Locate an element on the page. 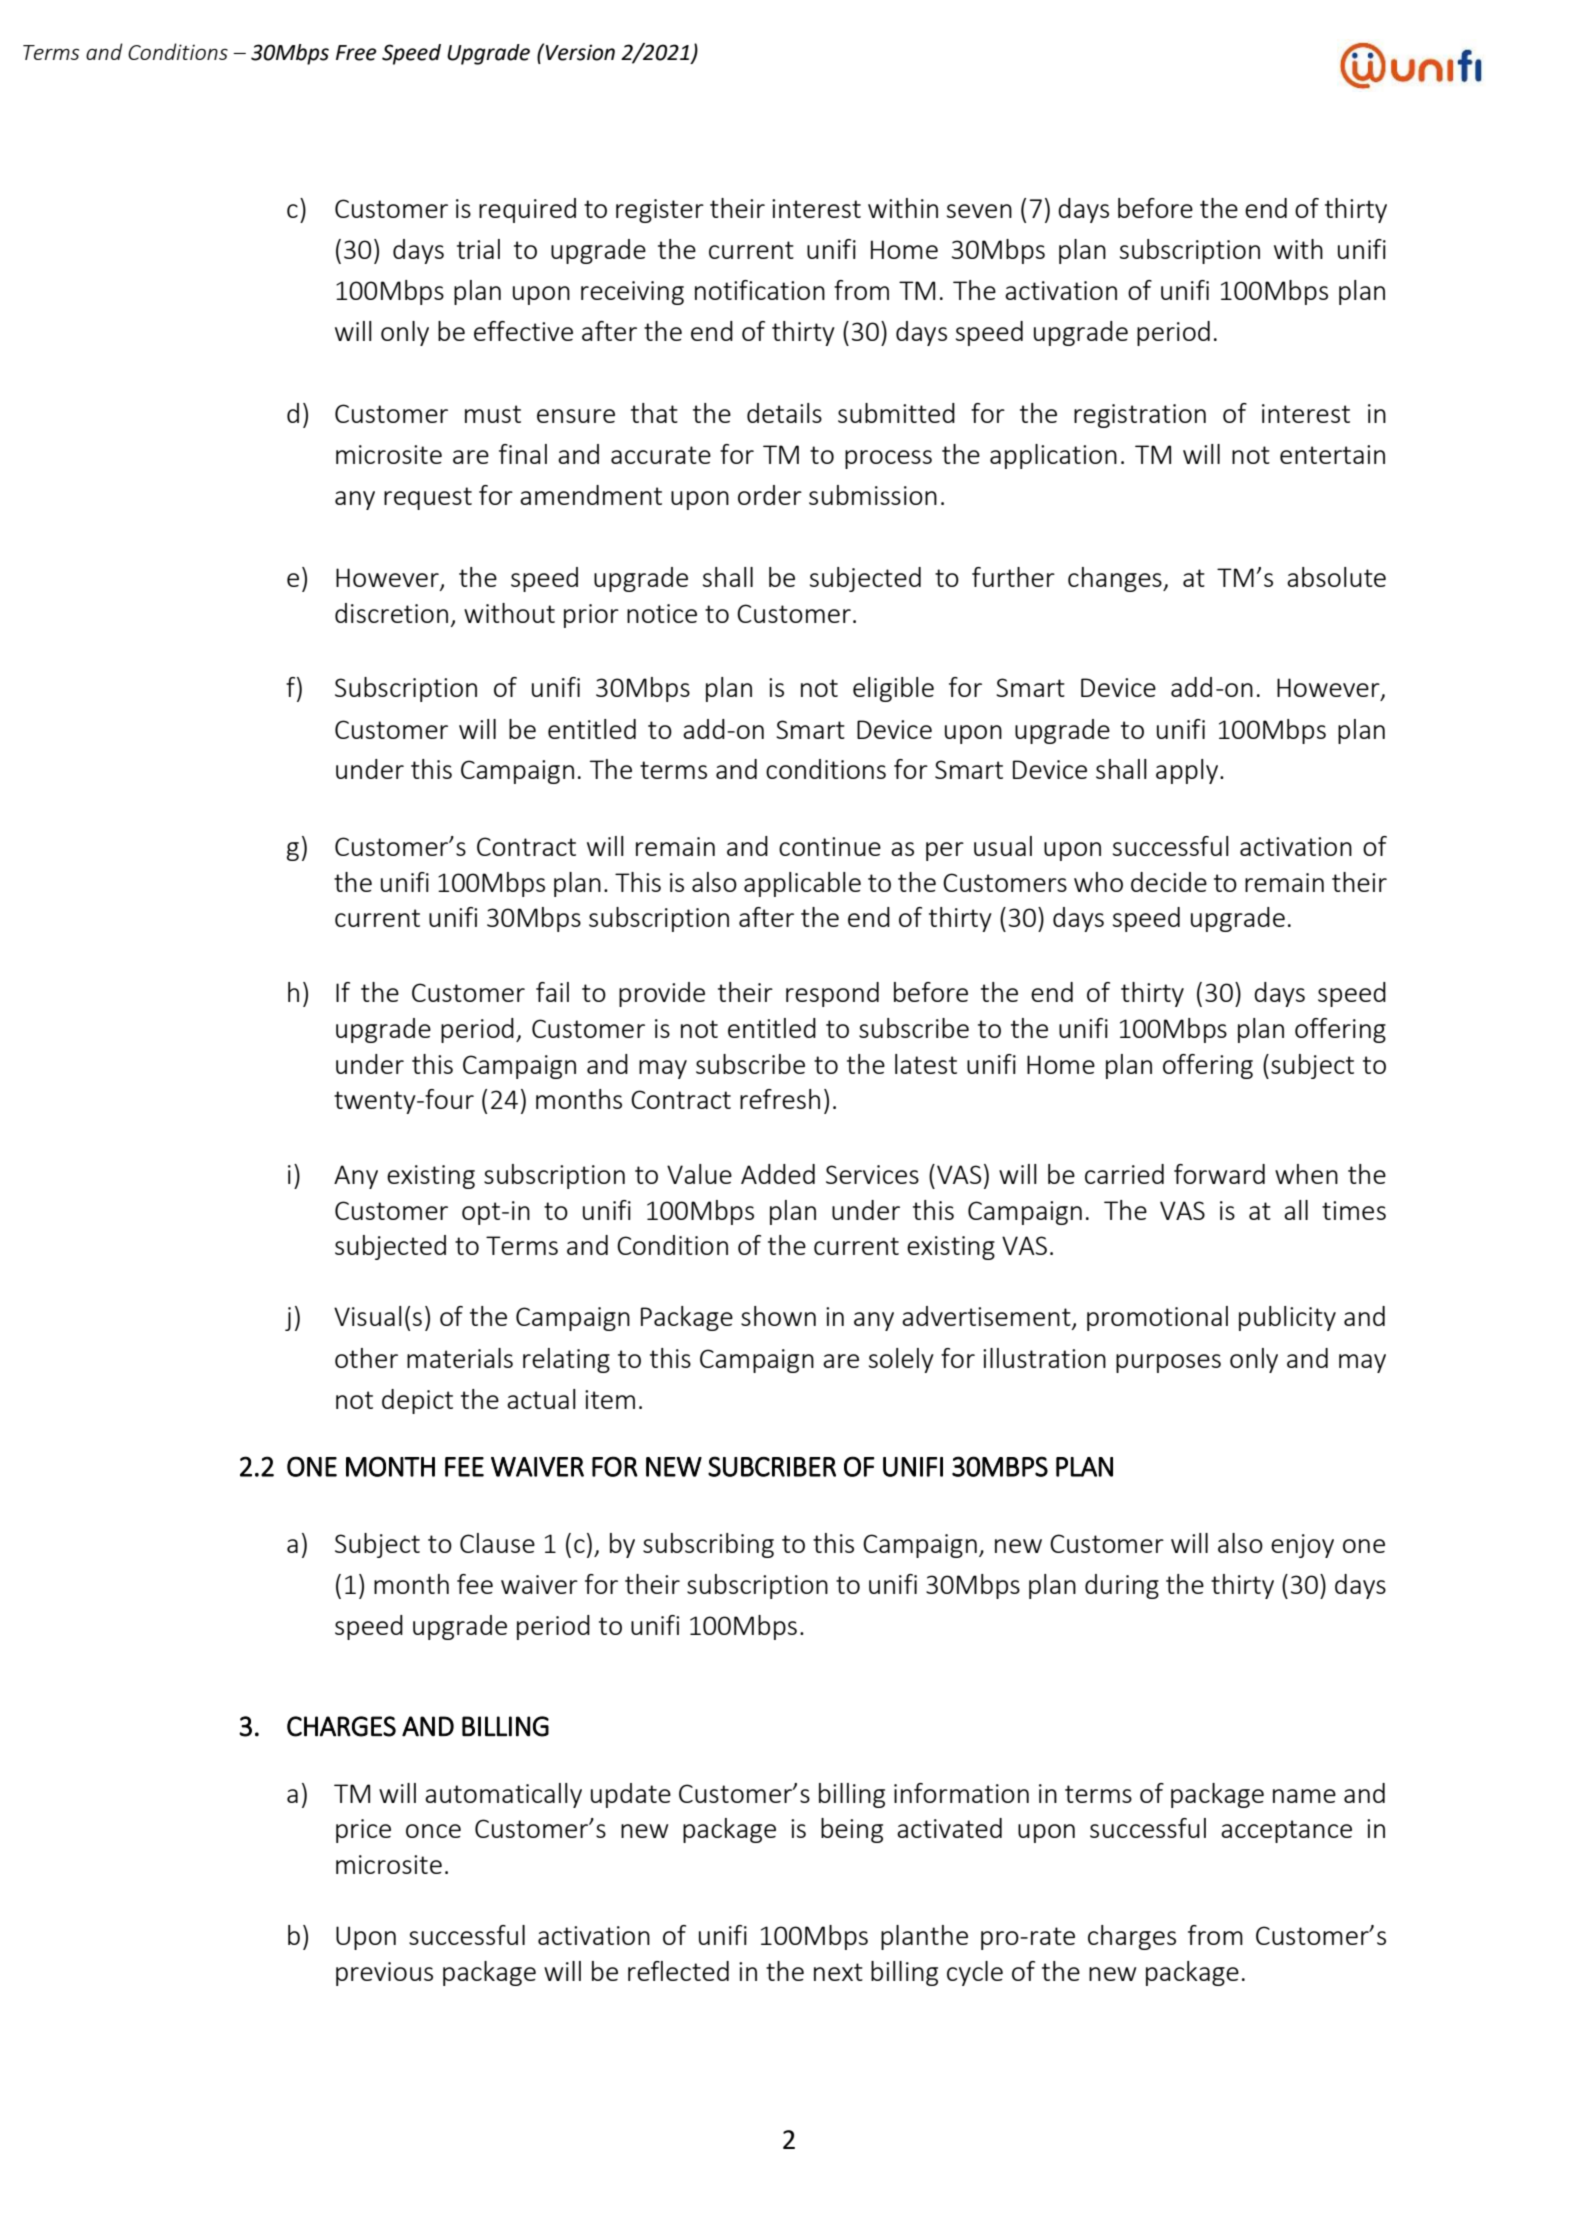  apply is located at coordinates (1187, 771).
